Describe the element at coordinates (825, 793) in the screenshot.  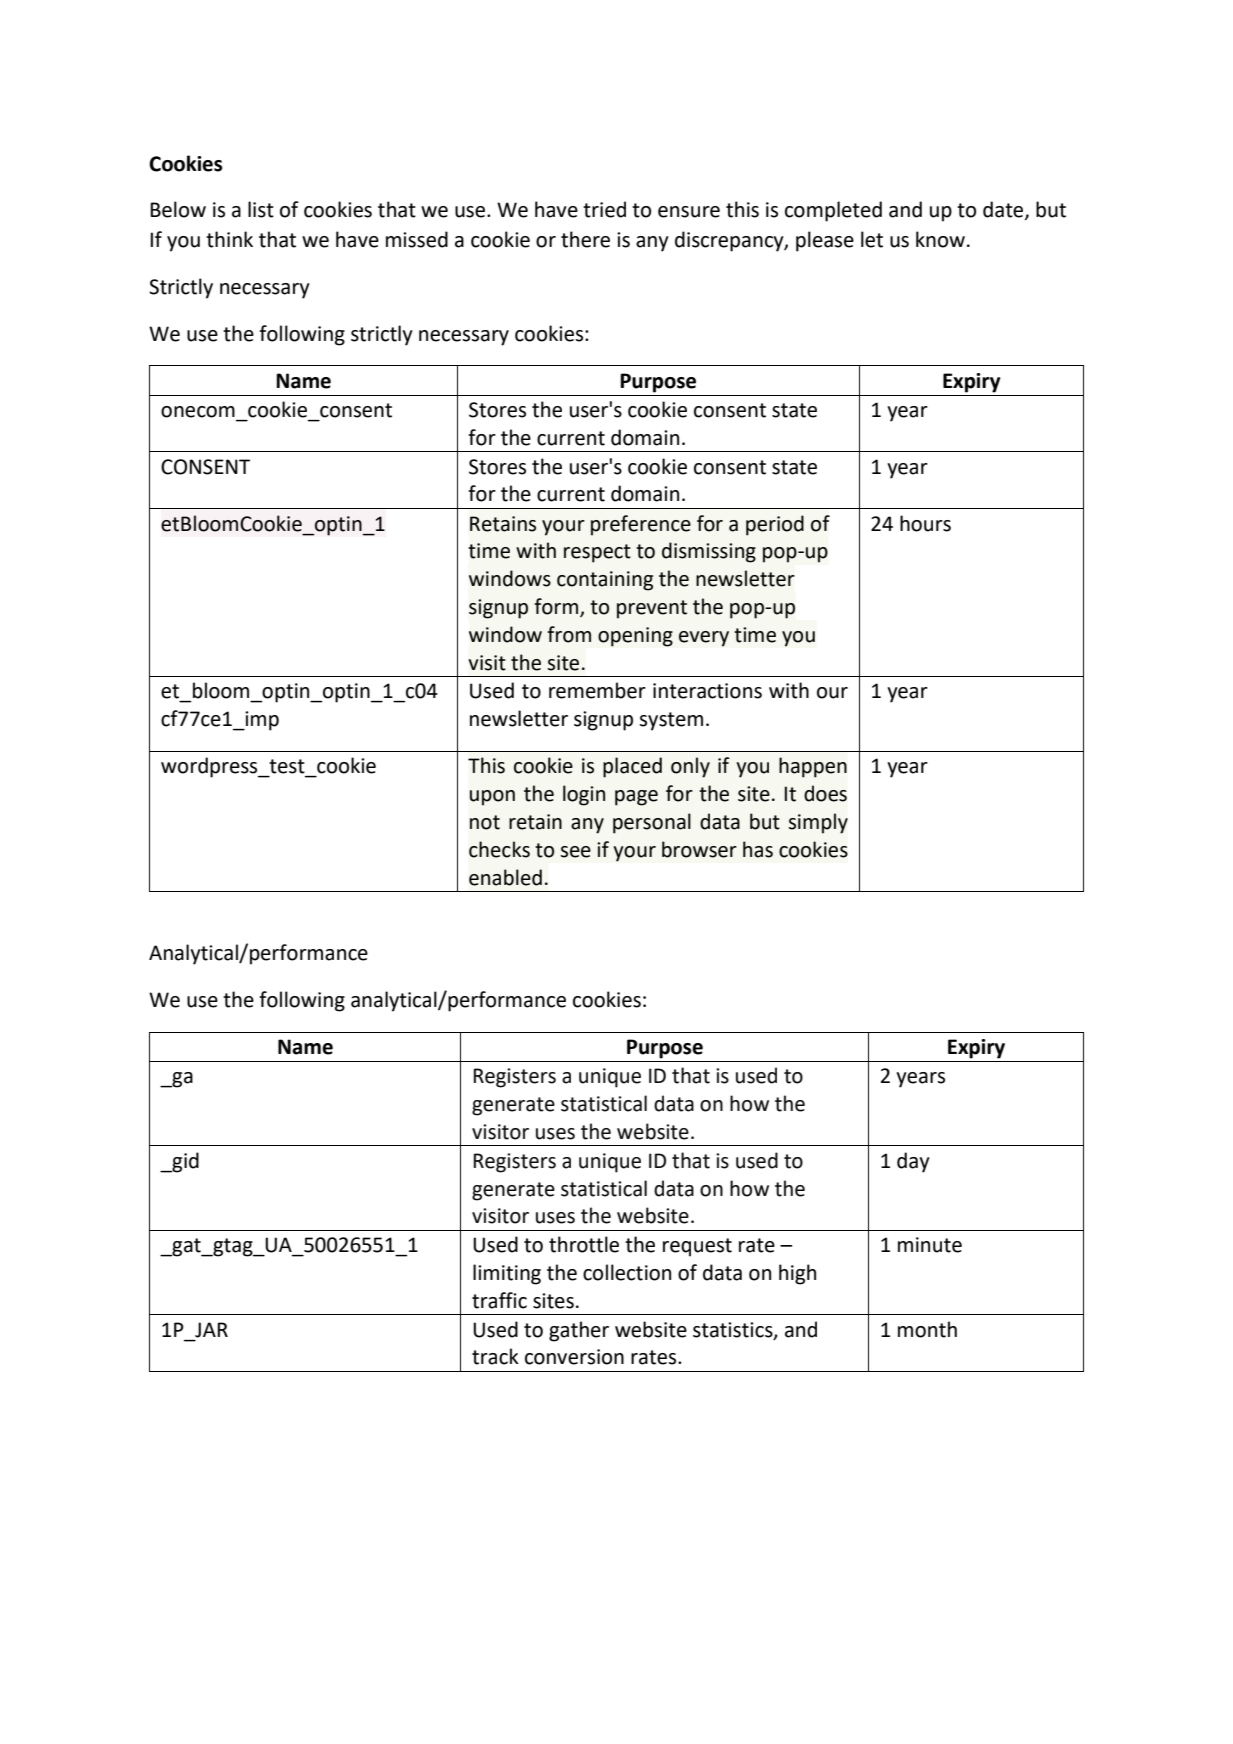
I see `does` at that location.
